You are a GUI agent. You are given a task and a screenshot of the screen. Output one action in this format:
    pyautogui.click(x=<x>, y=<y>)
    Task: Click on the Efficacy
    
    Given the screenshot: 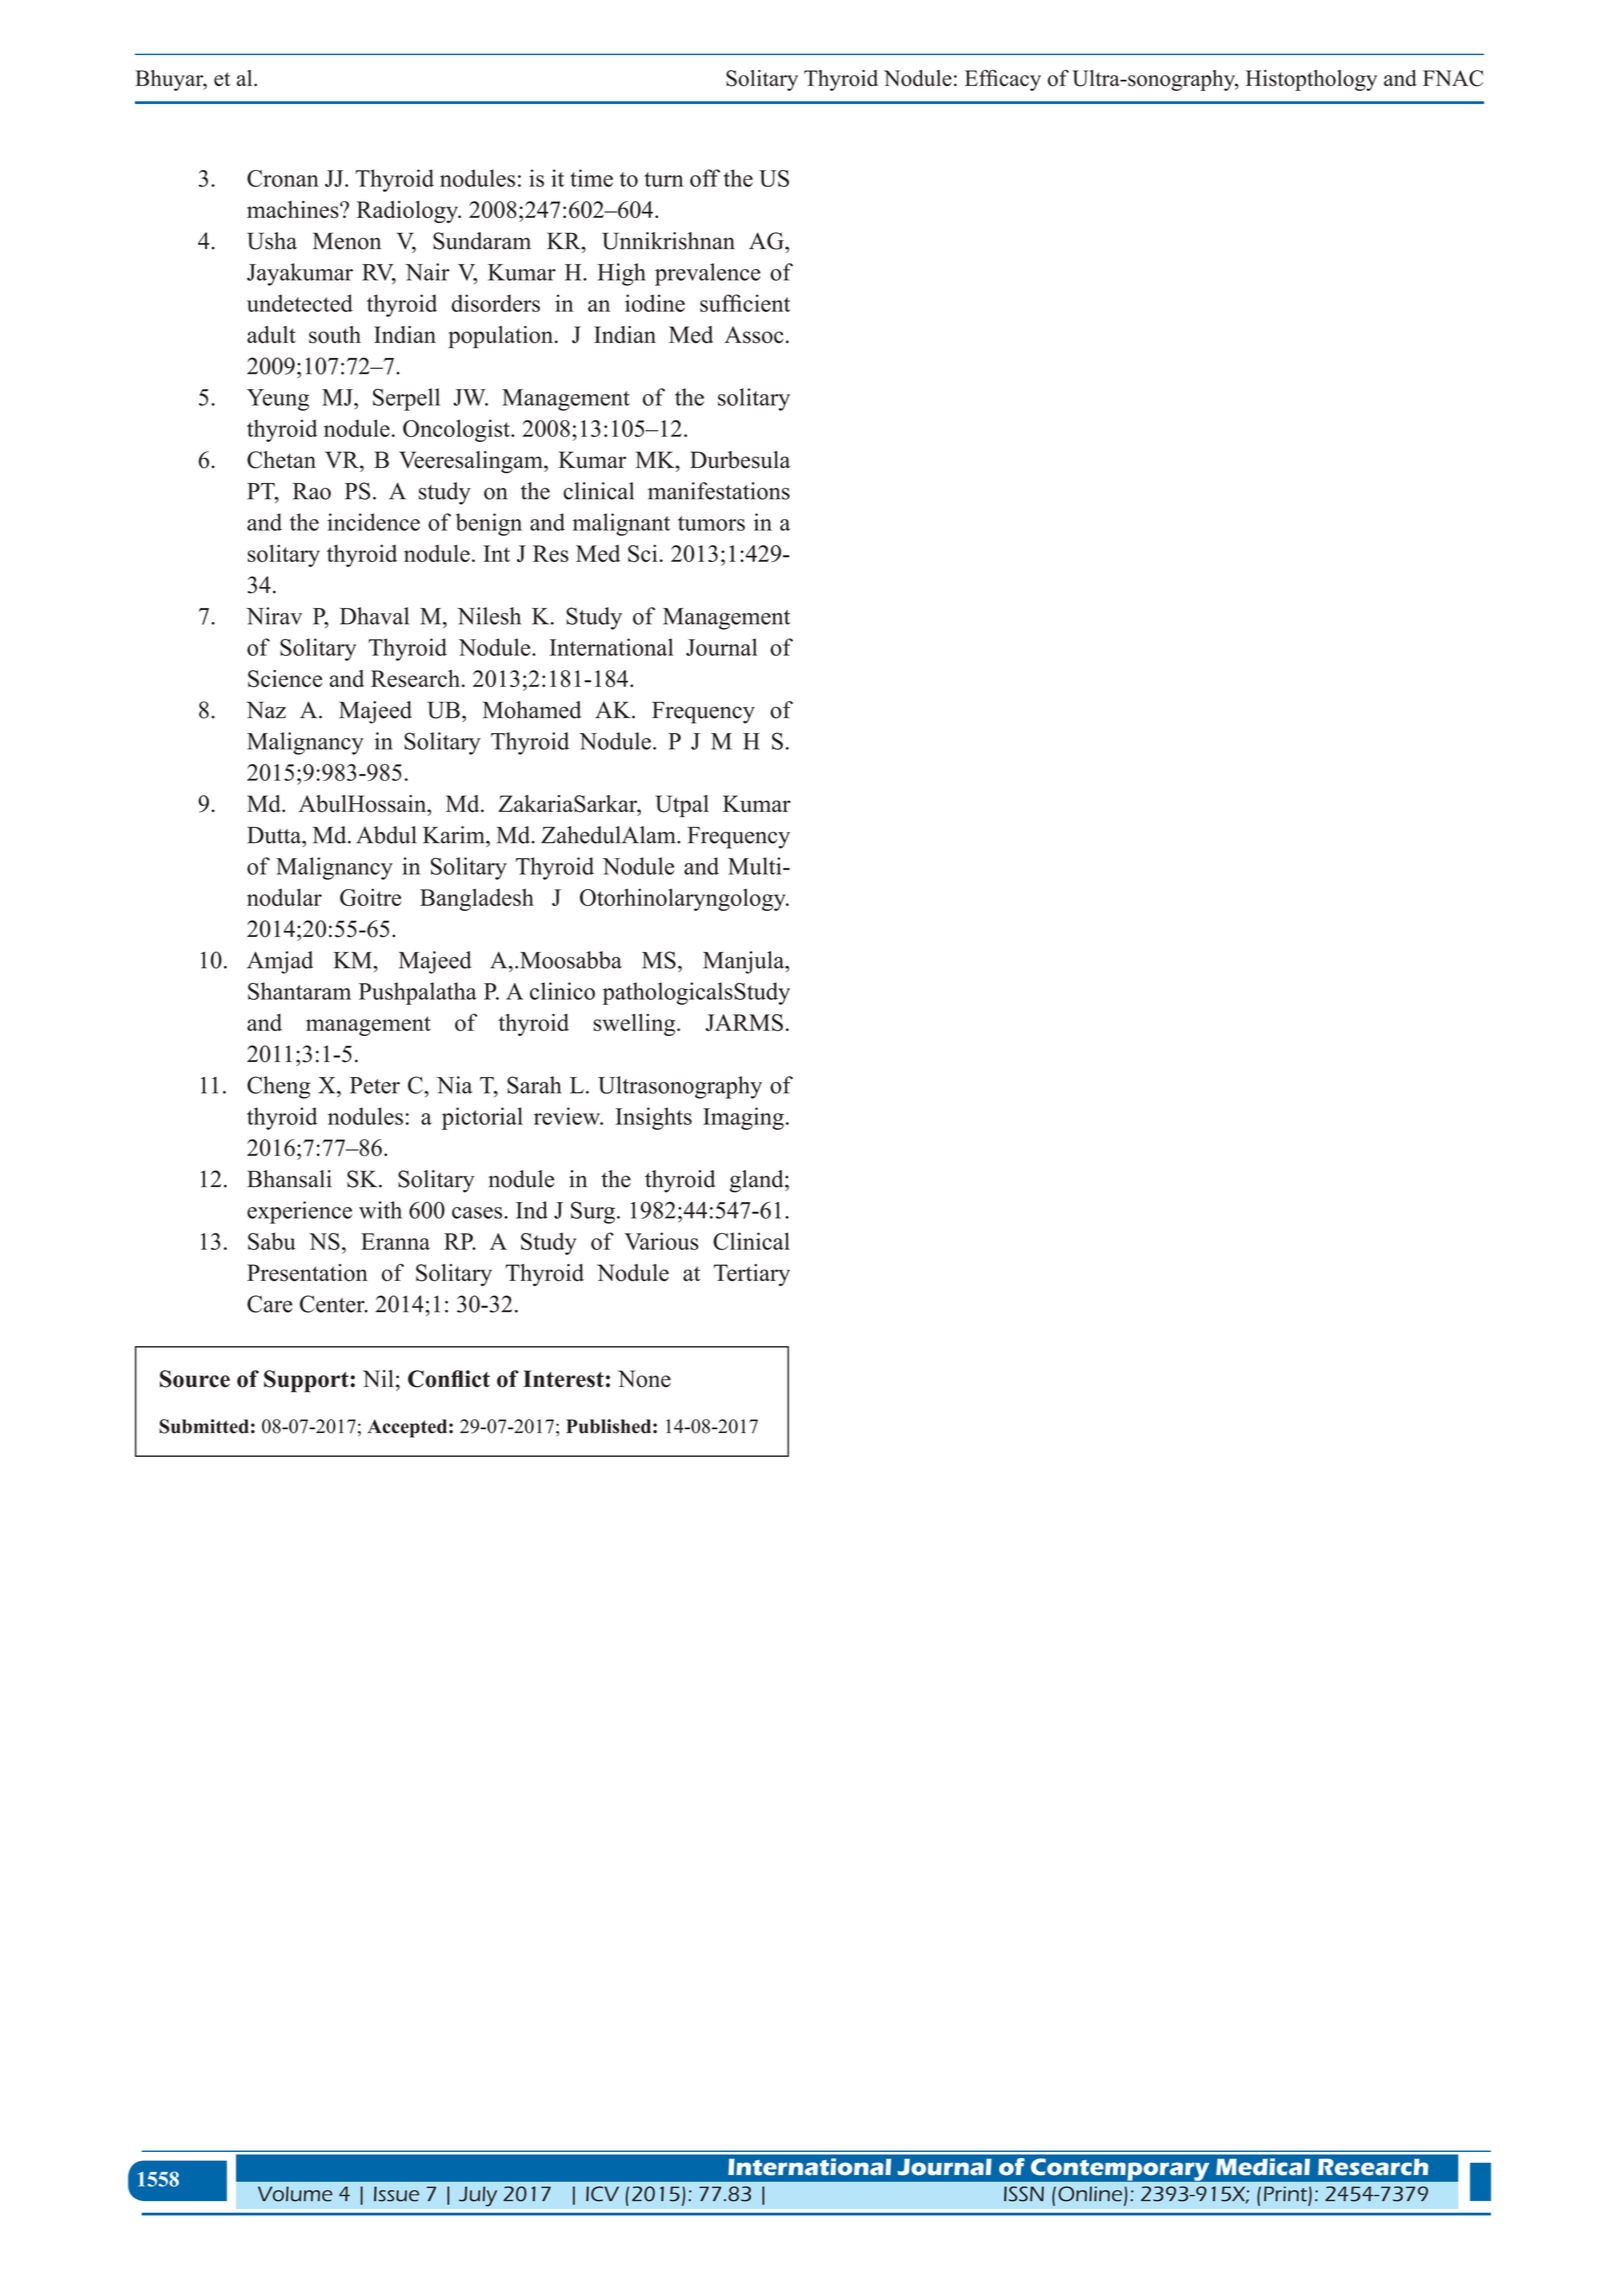 What is the action you would take?
    pyautogui.click(x=1003, y=80)
